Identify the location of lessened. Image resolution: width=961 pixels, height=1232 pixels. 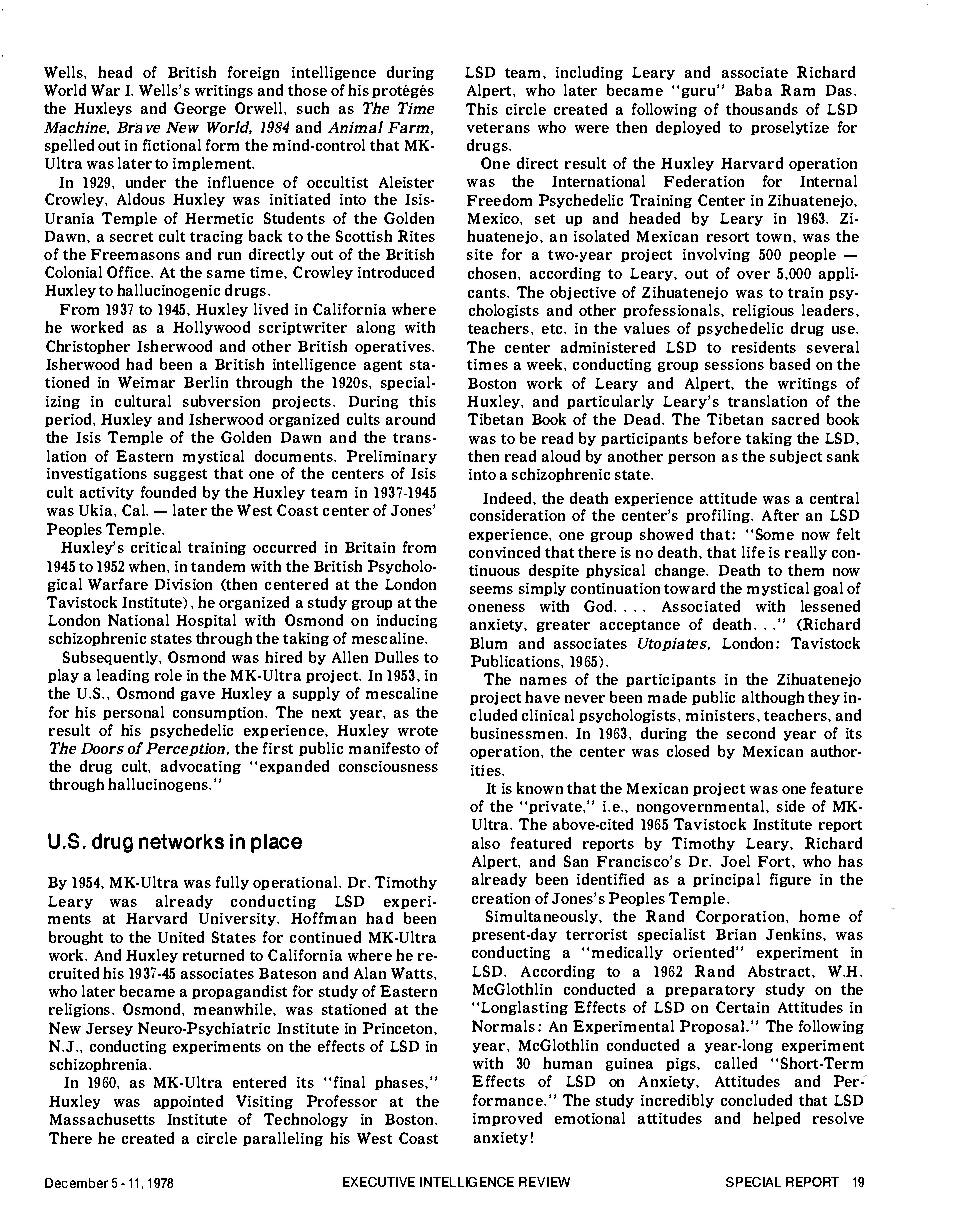
(830, 606).
